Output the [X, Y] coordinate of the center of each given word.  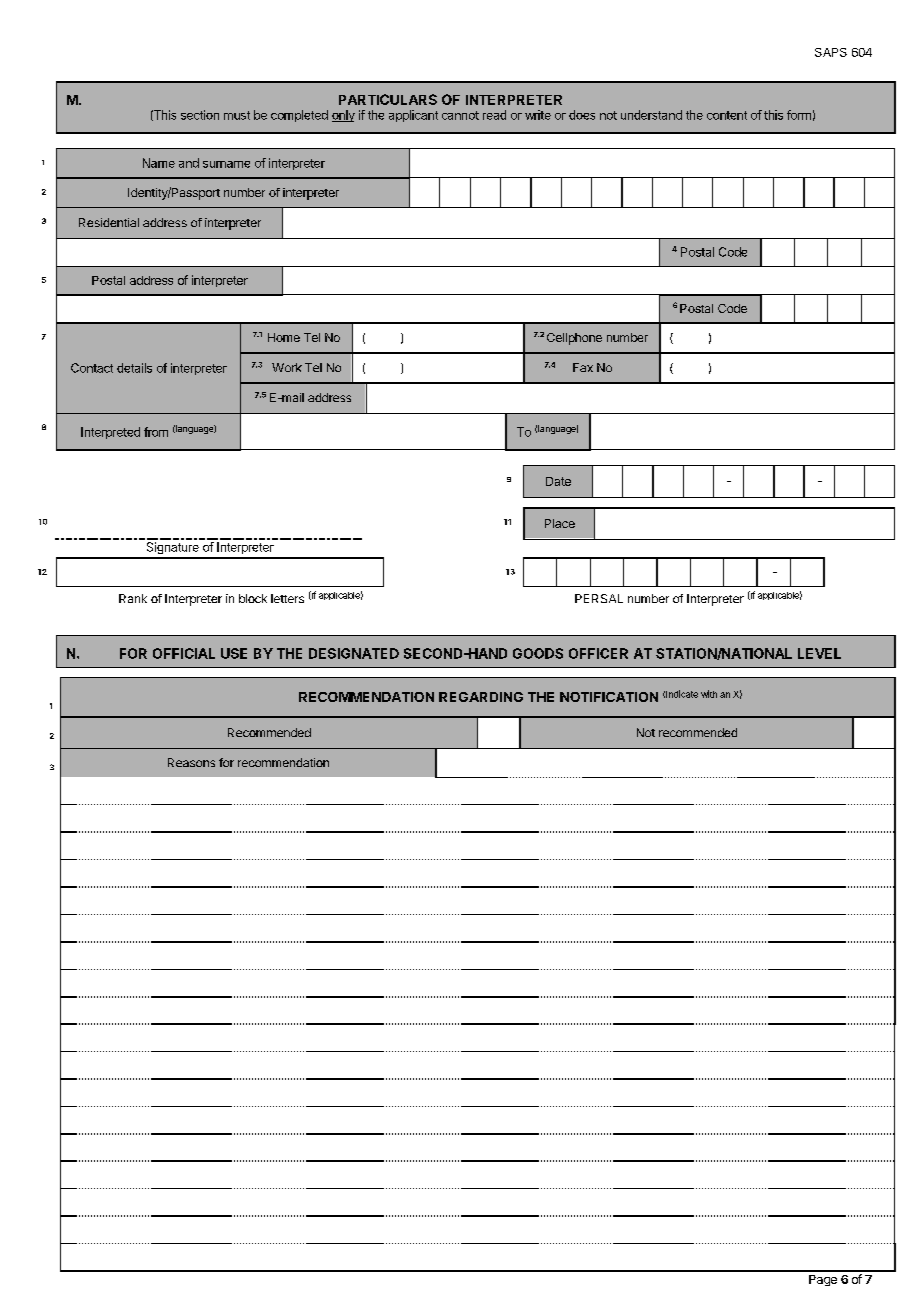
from [156, 432]
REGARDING [481, 697]
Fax [583, 367]
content [727, 115]
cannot [460, 115]
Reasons [191, 762]
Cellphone [574, 339]
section [200, 115]
